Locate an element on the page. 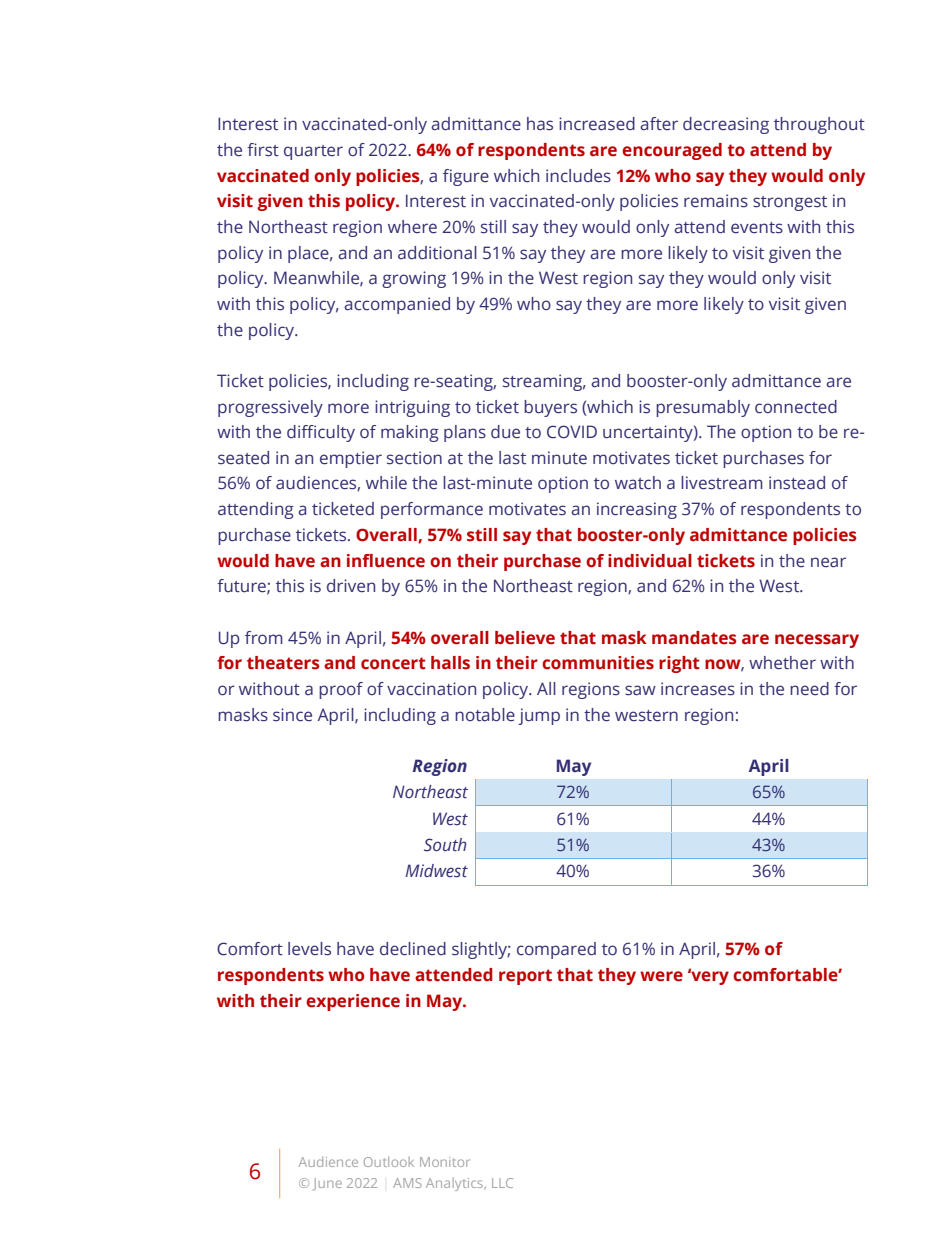 This image has height=1233, width=952. June is located at coordinates (327, 1184).
